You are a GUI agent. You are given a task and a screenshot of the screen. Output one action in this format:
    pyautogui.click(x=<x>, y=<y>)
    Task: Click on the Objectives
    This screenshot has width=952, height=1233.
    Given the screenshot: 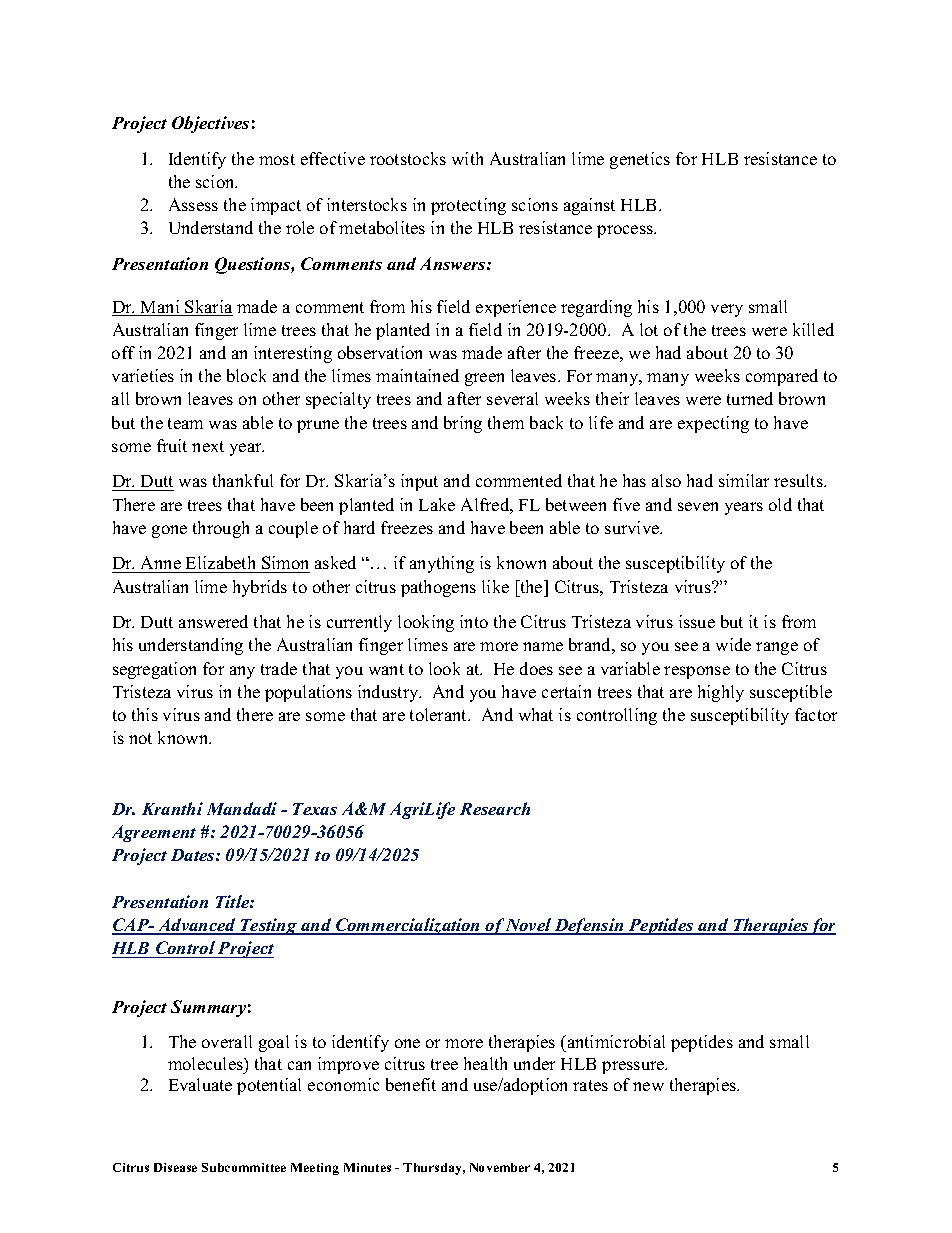 What is the action you would take?
    pyautogui.click(x=210, y=124)
